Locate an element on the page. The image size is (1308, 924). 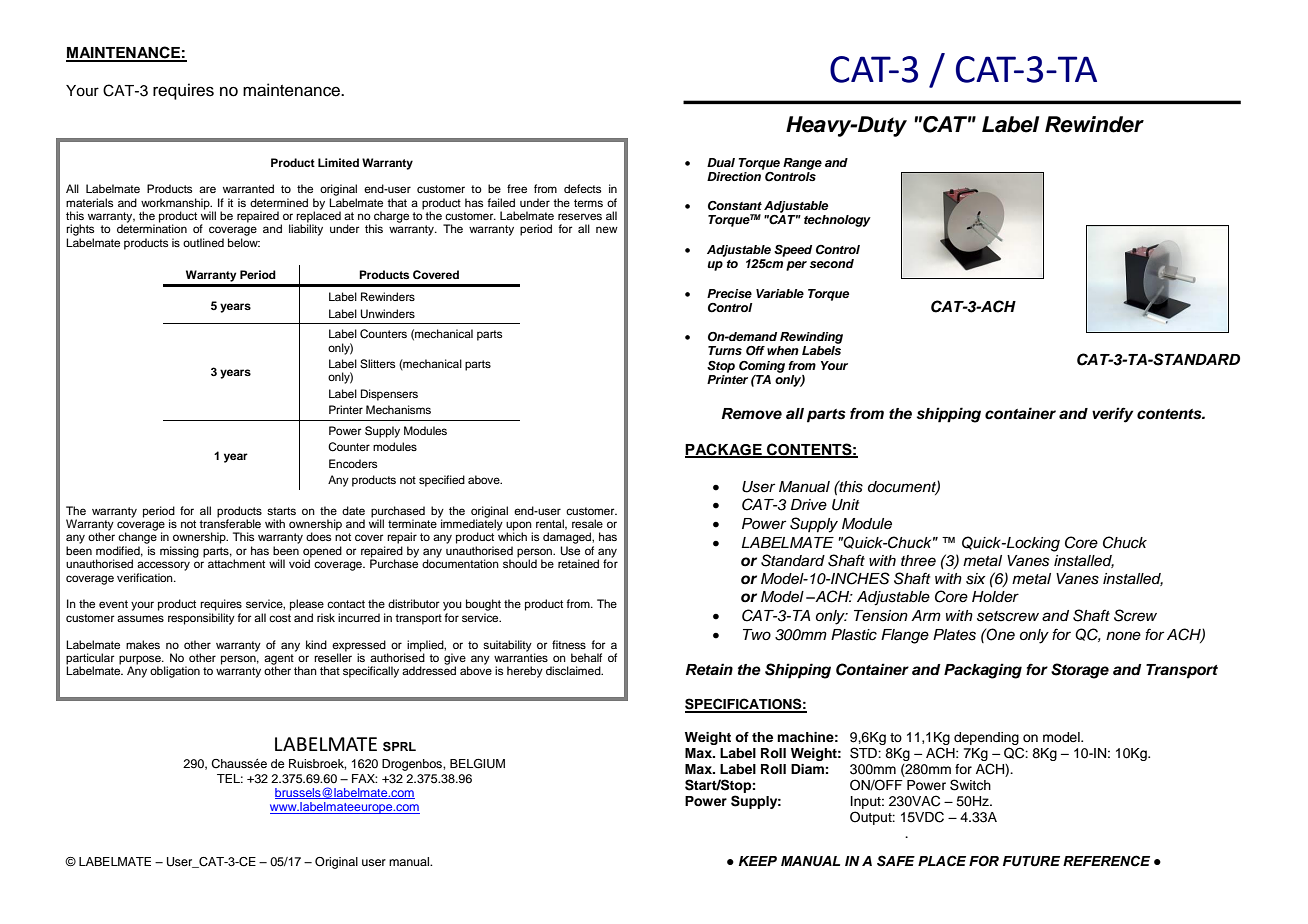
responsibility is located at coordinates (201, 619).
